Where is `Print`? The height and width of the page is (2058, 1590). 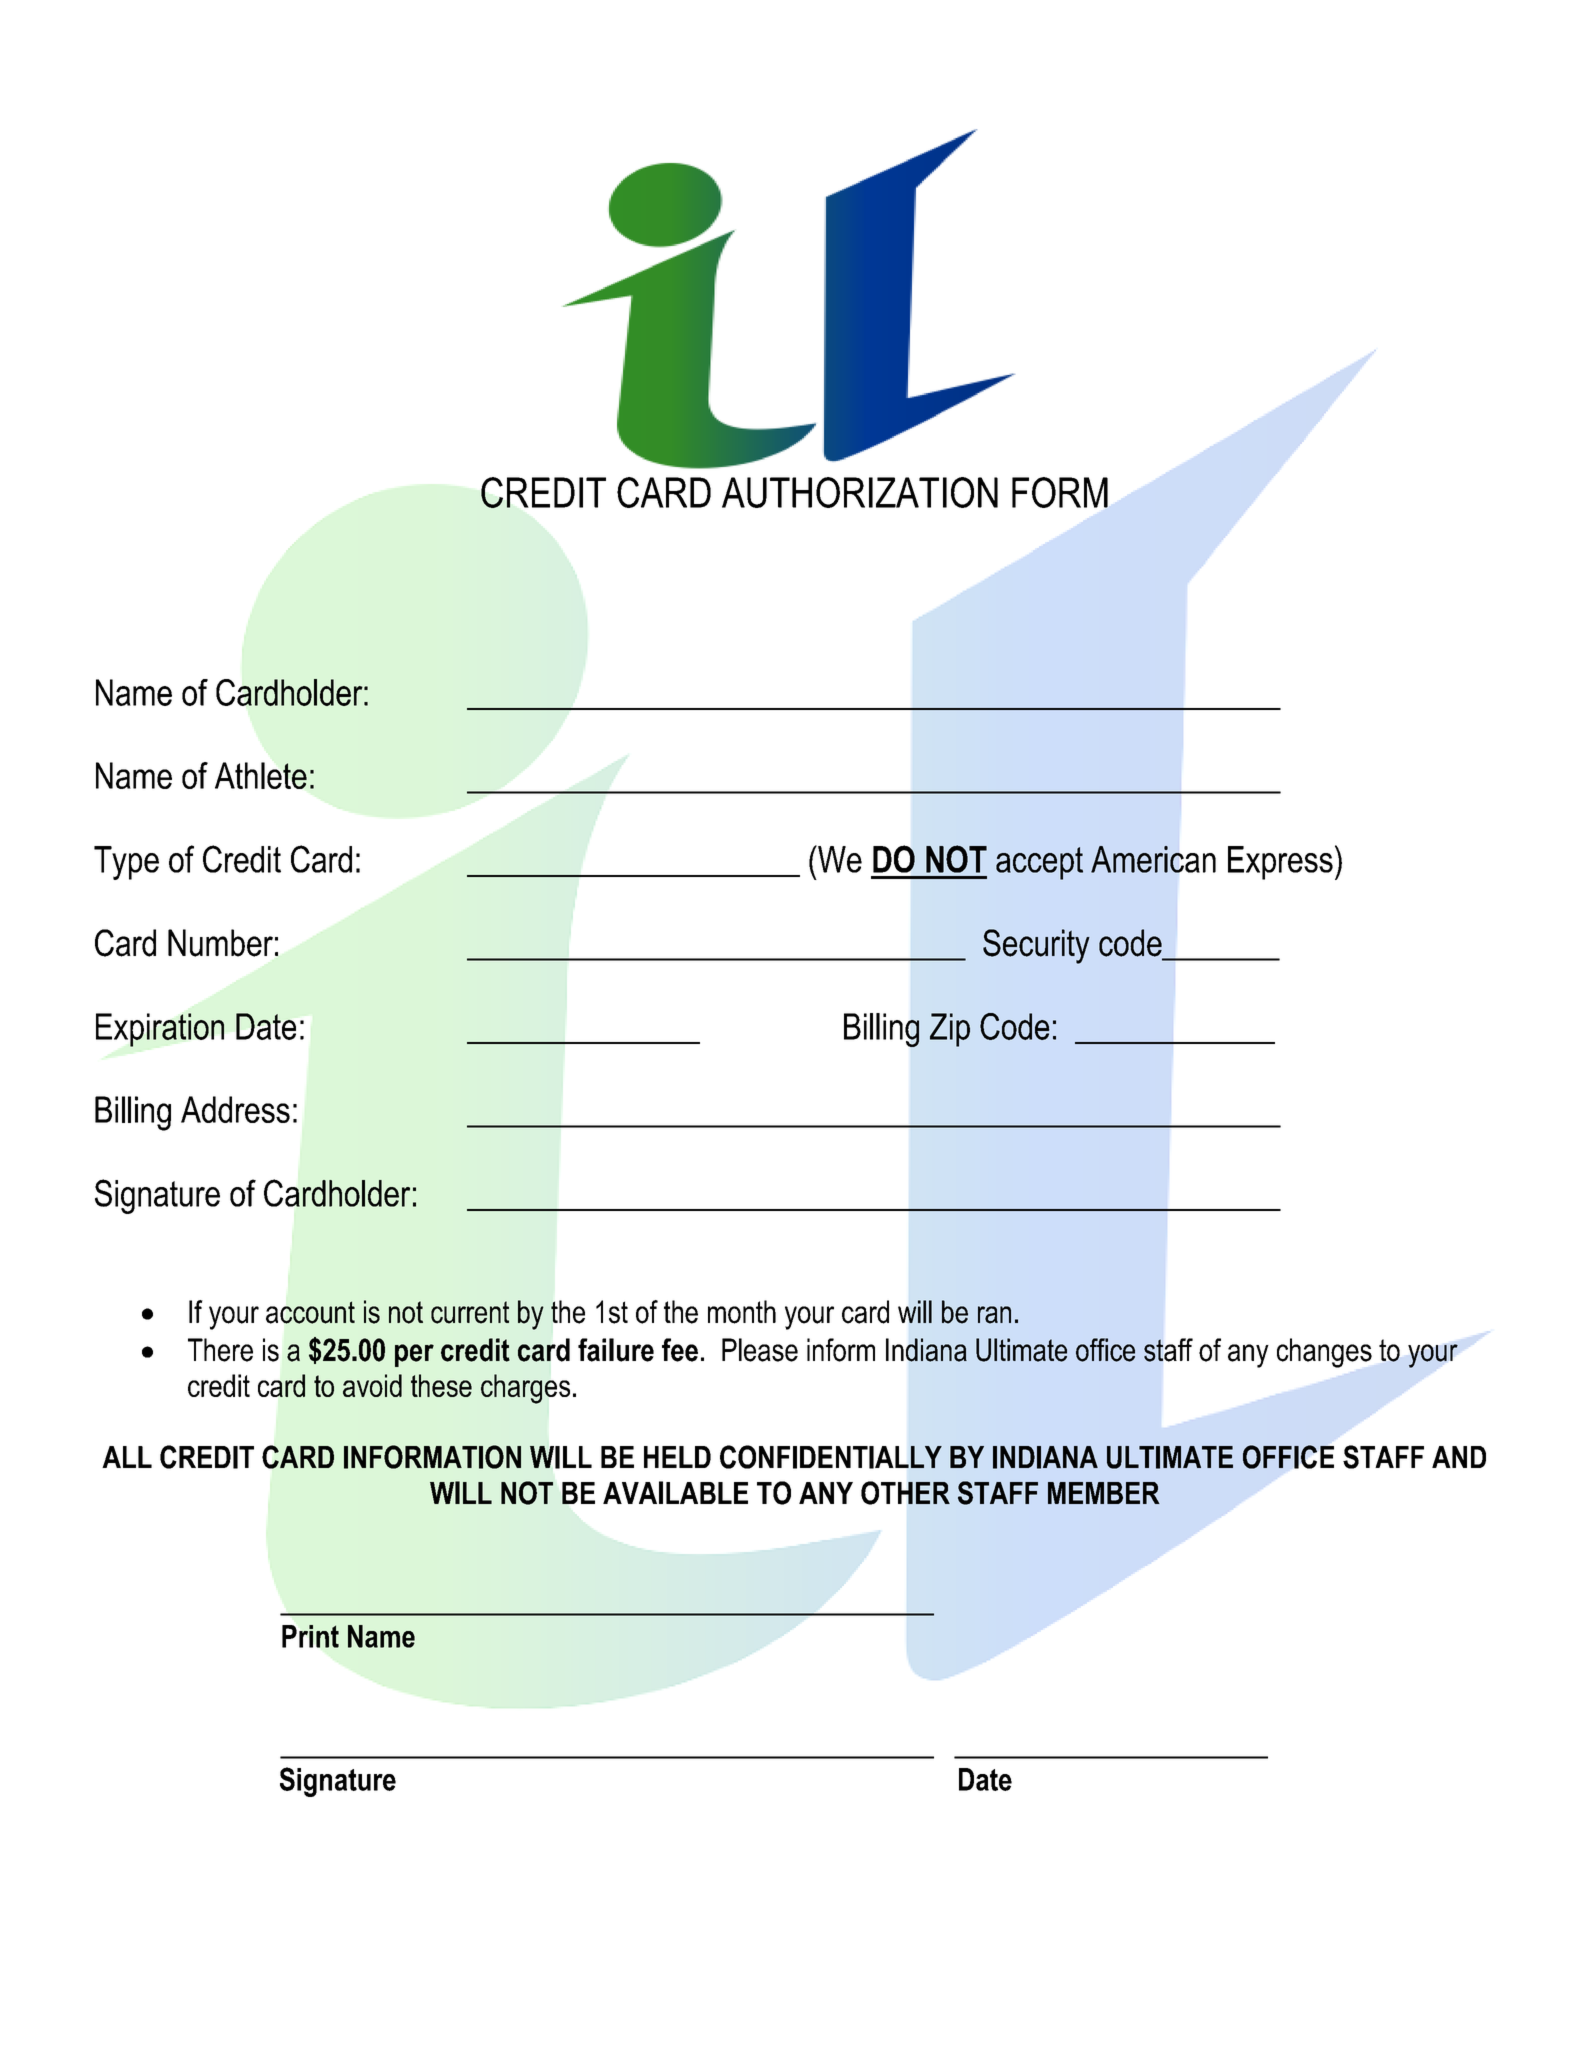 Print is located at coordinates (310, 1636).
